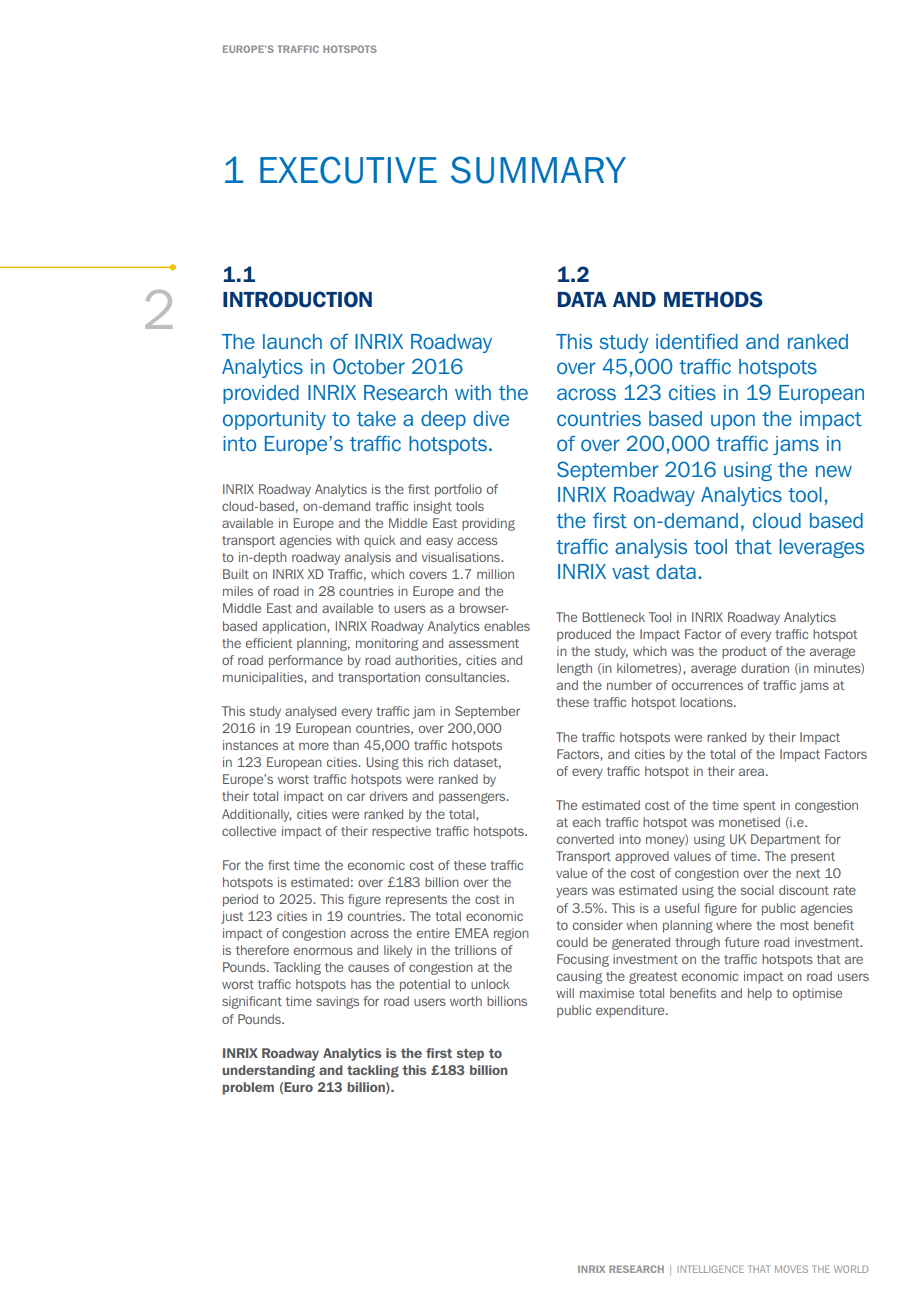  What do you see at coordinates (710, 1269) in the screenshot?
I see `INTELLIGENCE` at bounding box center [710, 1269].
